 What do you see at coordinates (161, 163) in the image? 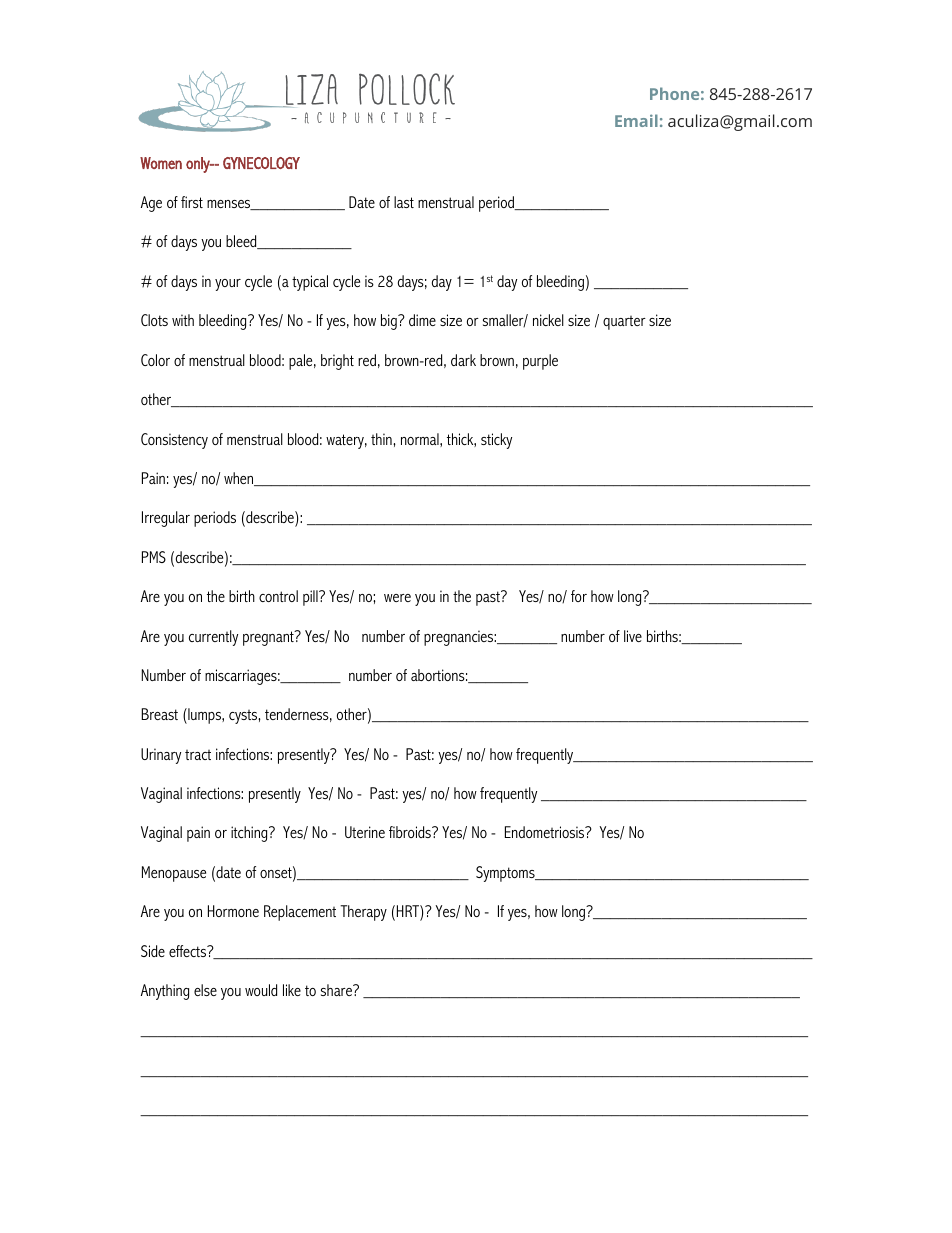
I see `Women` at bounding box center [161, 163].
